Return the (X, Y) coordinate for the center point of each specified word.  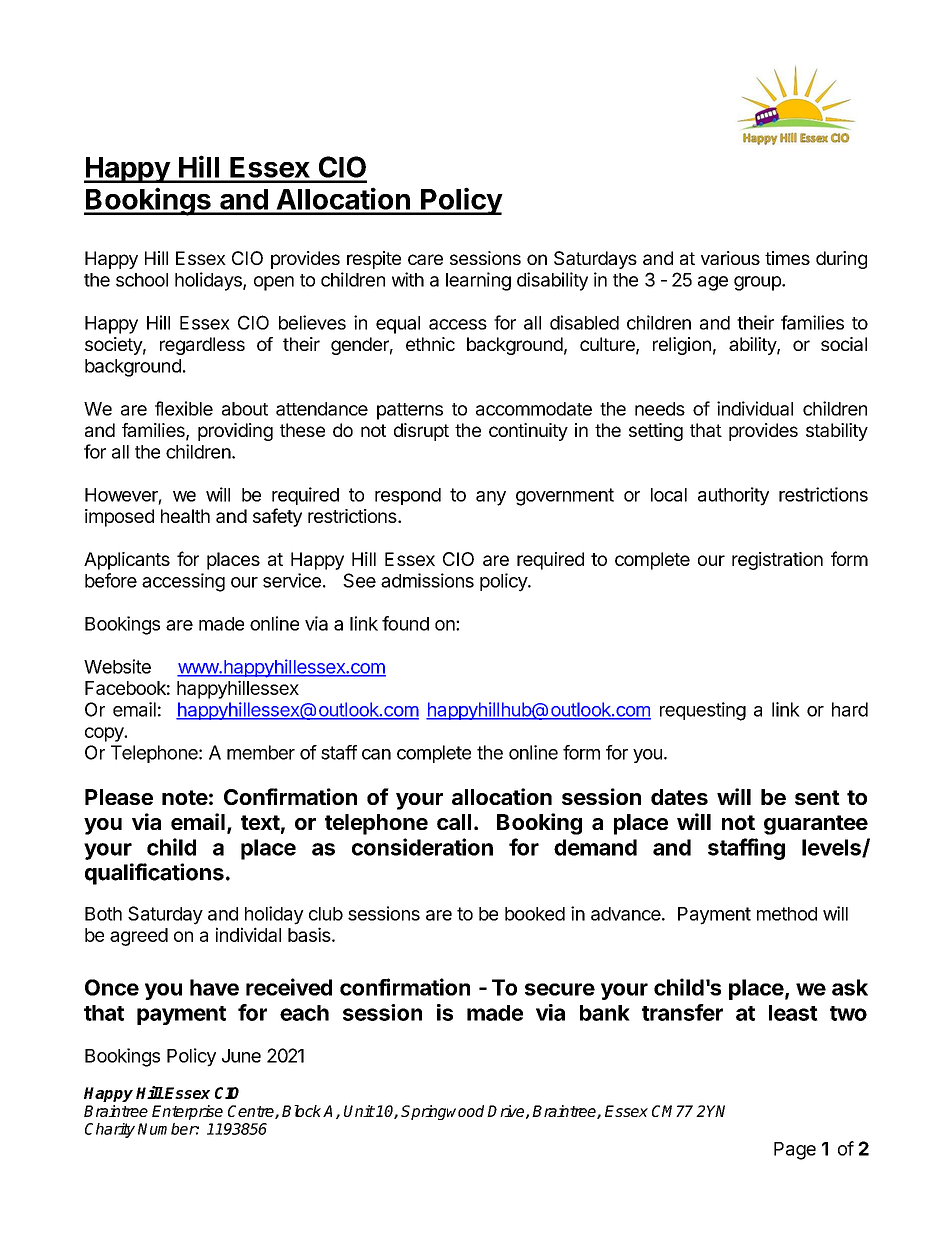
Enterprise (187, 1112)
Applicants (127, 561)
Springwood (442, 1112)
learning (478, 281)
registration (777, 561)
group (758, 283)
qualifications (154, 874)
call (454, 822)
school (142, 280)
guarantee (816, 825)
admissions (427, 580)
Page (795, 1151)
